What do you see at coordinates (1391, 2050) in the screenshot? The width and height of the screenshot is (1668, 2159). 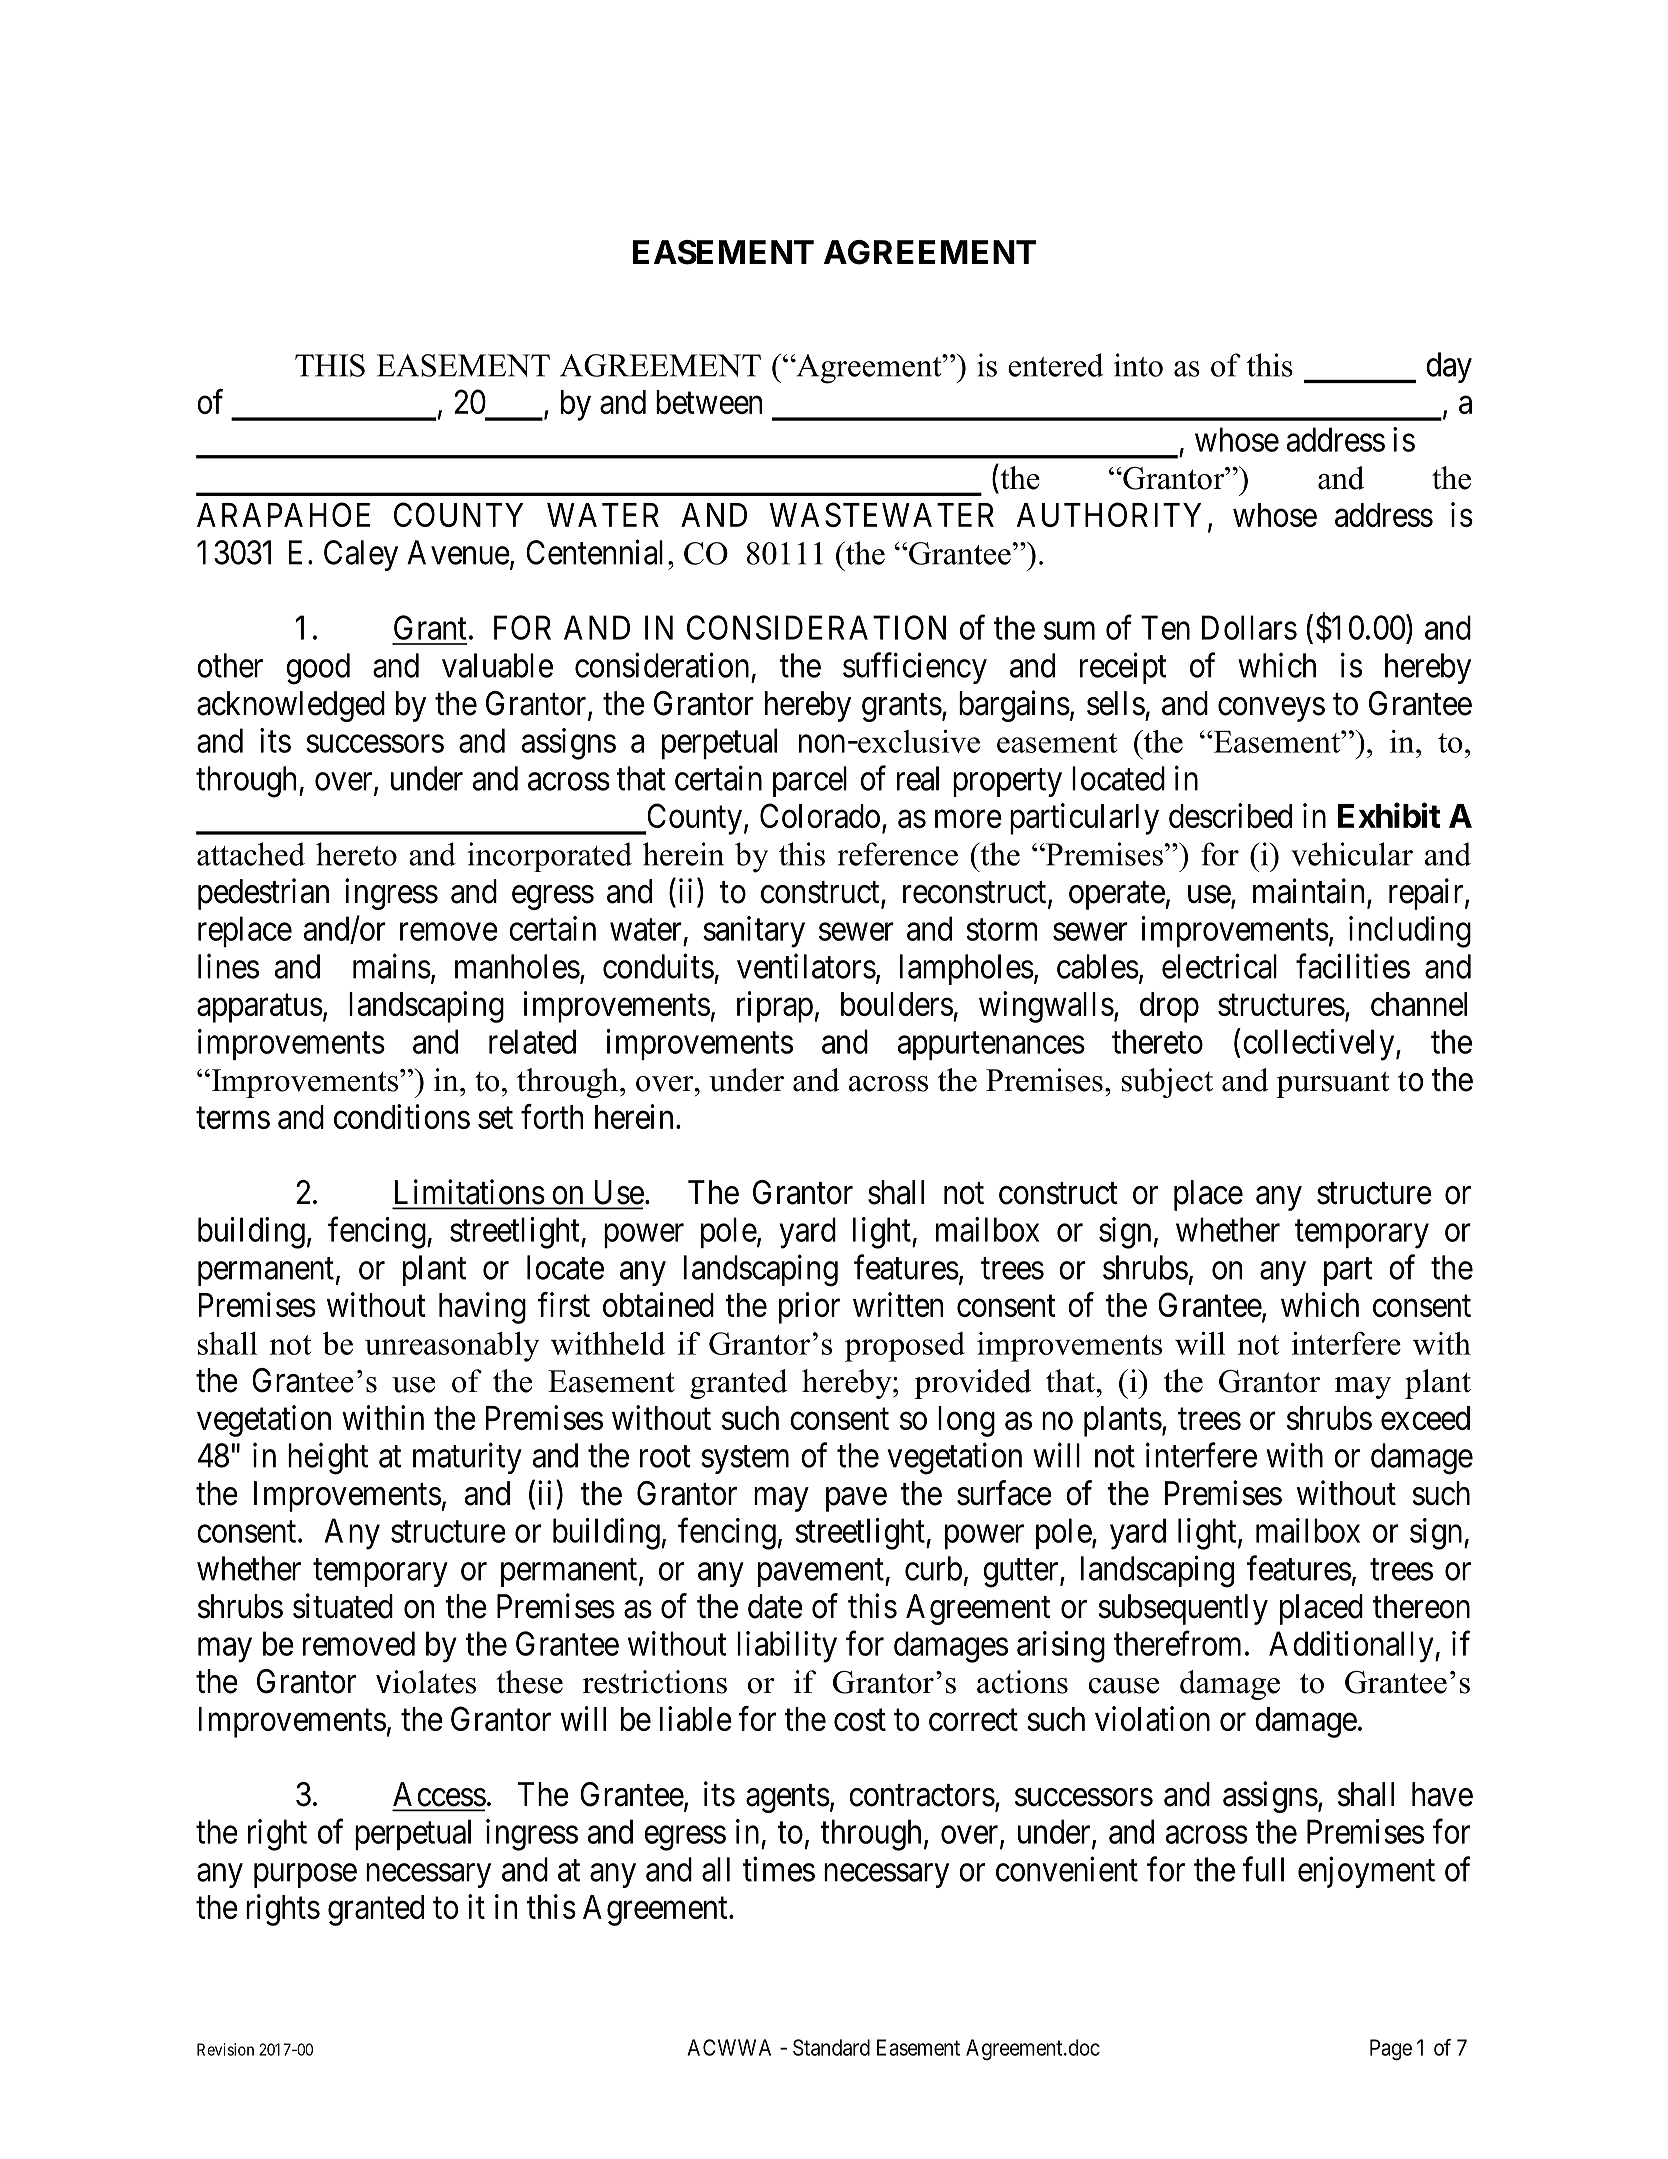 I see `Page` at bounding box center [1391, 2050].
